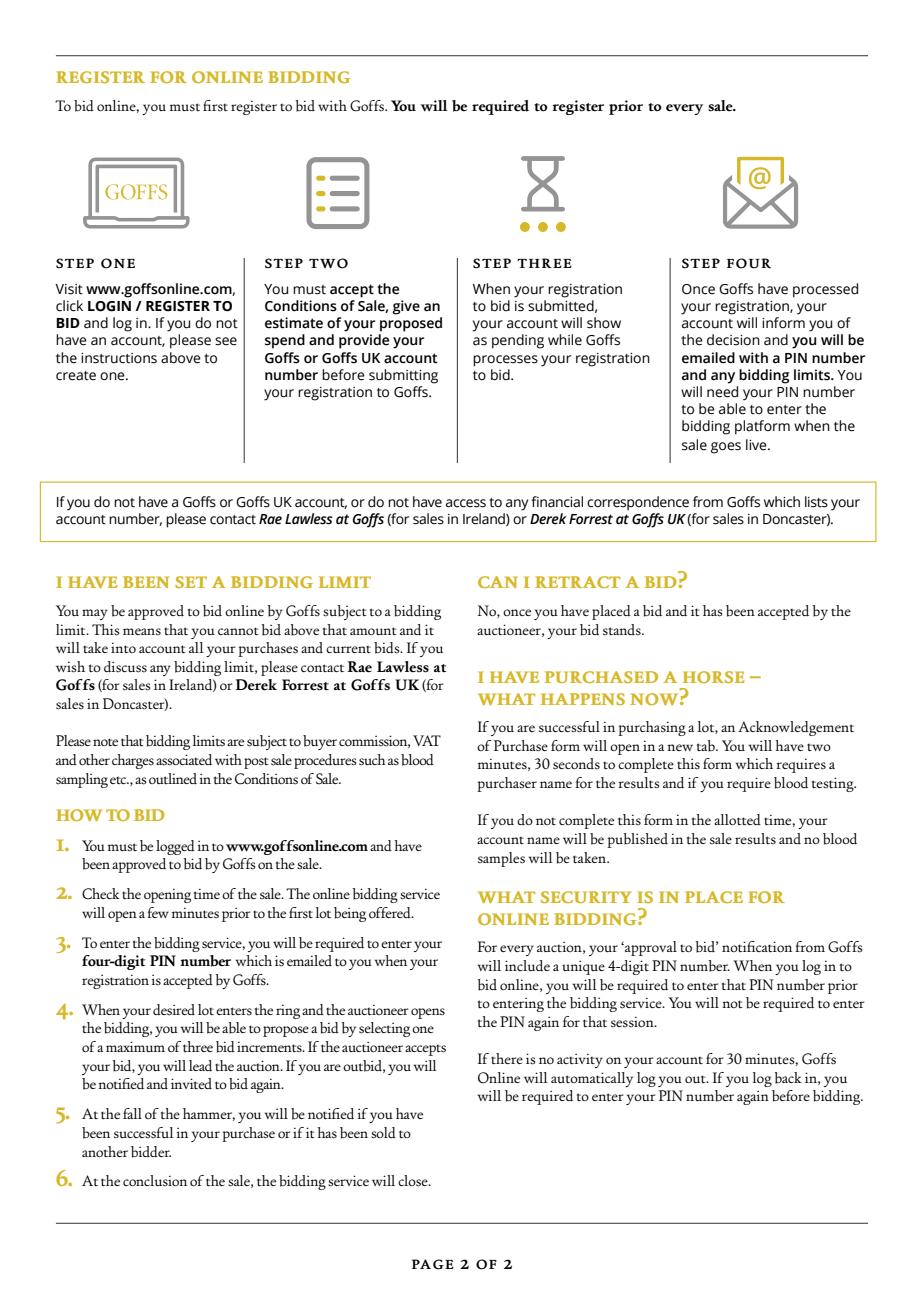 Image resolution: width=924 pixels, height=1308 pixels. I want to click on outlined, so click(173, 778).
